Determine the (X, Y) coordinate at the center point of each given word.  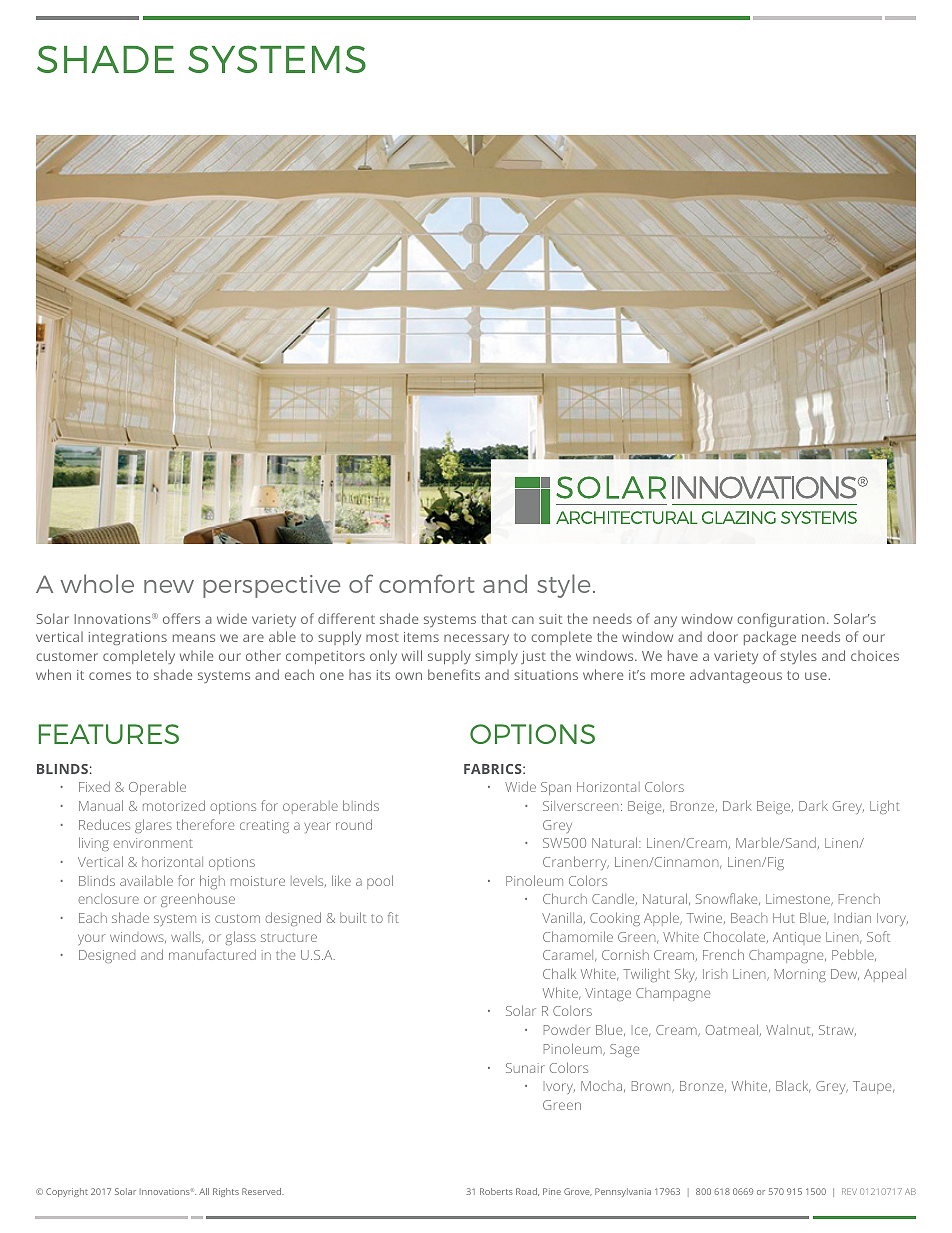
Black (793, 1086)
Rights (226, 1192)
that (494, 618)
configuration (781, 620)
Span (556, 788)
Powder (567, 1030)
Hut (784, 918)
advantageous (736, 676)
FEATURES (109, 734)
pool (380, 882)
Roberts (496, 1191)
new (169, 586)
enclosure (108, 899)
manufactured (212, 954)
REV (849, 1191)
